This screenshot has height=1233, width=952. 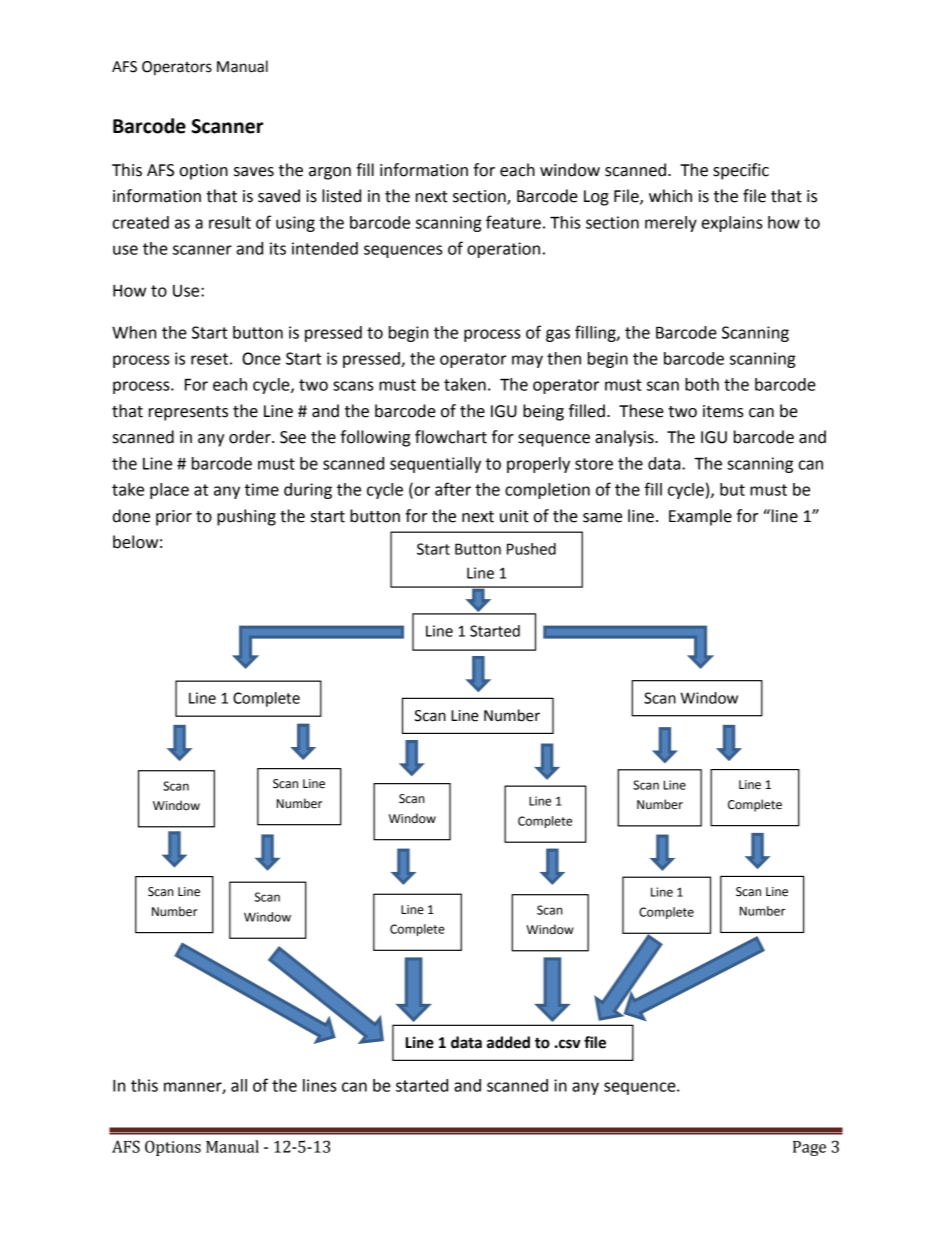 I want to click on Example, so click(x=700, y=517).
